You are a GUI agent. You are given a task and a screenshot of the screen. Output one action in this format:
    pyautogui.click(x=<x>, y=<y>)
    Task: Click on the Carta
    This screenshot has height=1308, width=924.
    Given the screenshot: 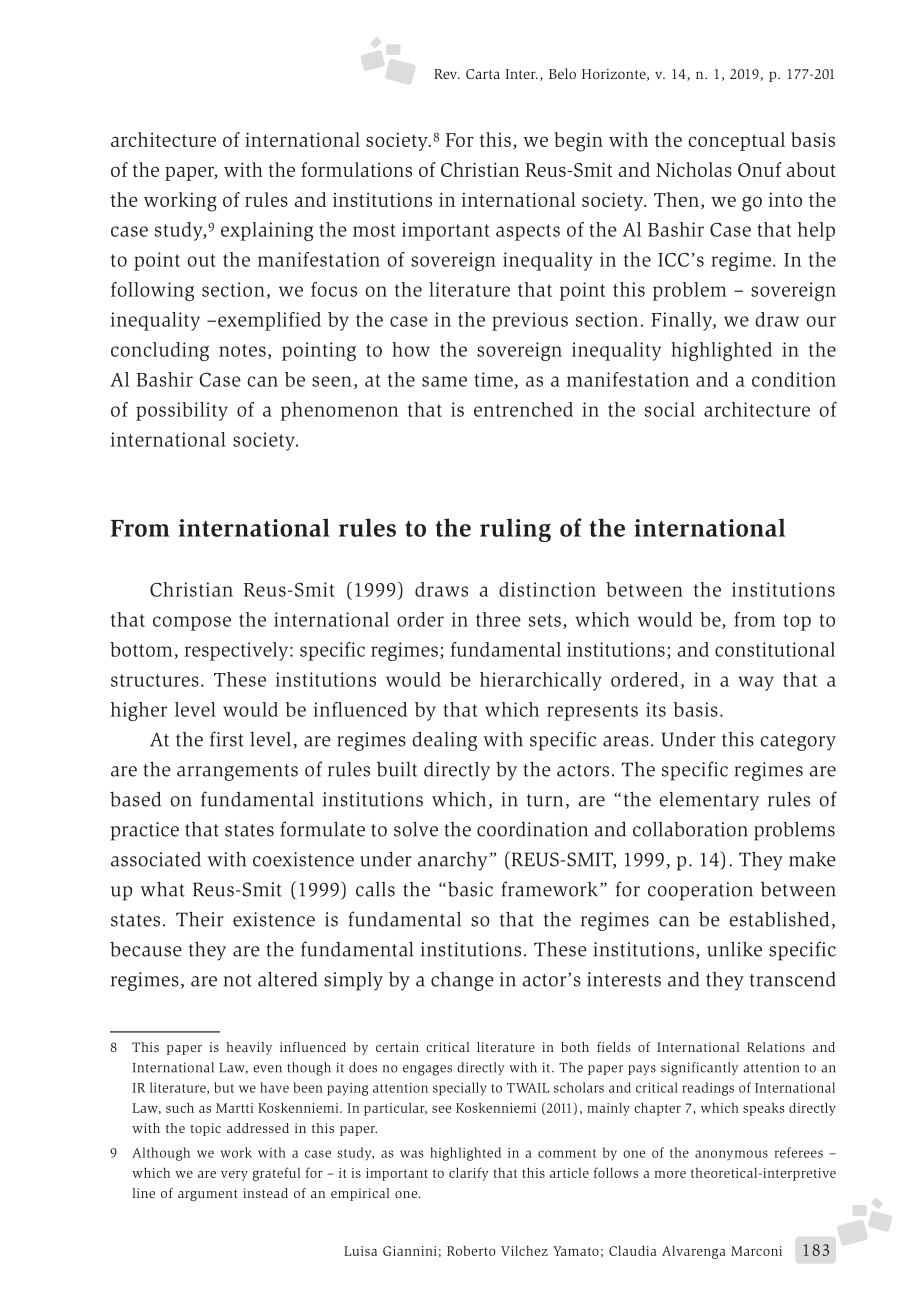 What is the action you would take?
    pyautogui.click(x=483, y=74)
